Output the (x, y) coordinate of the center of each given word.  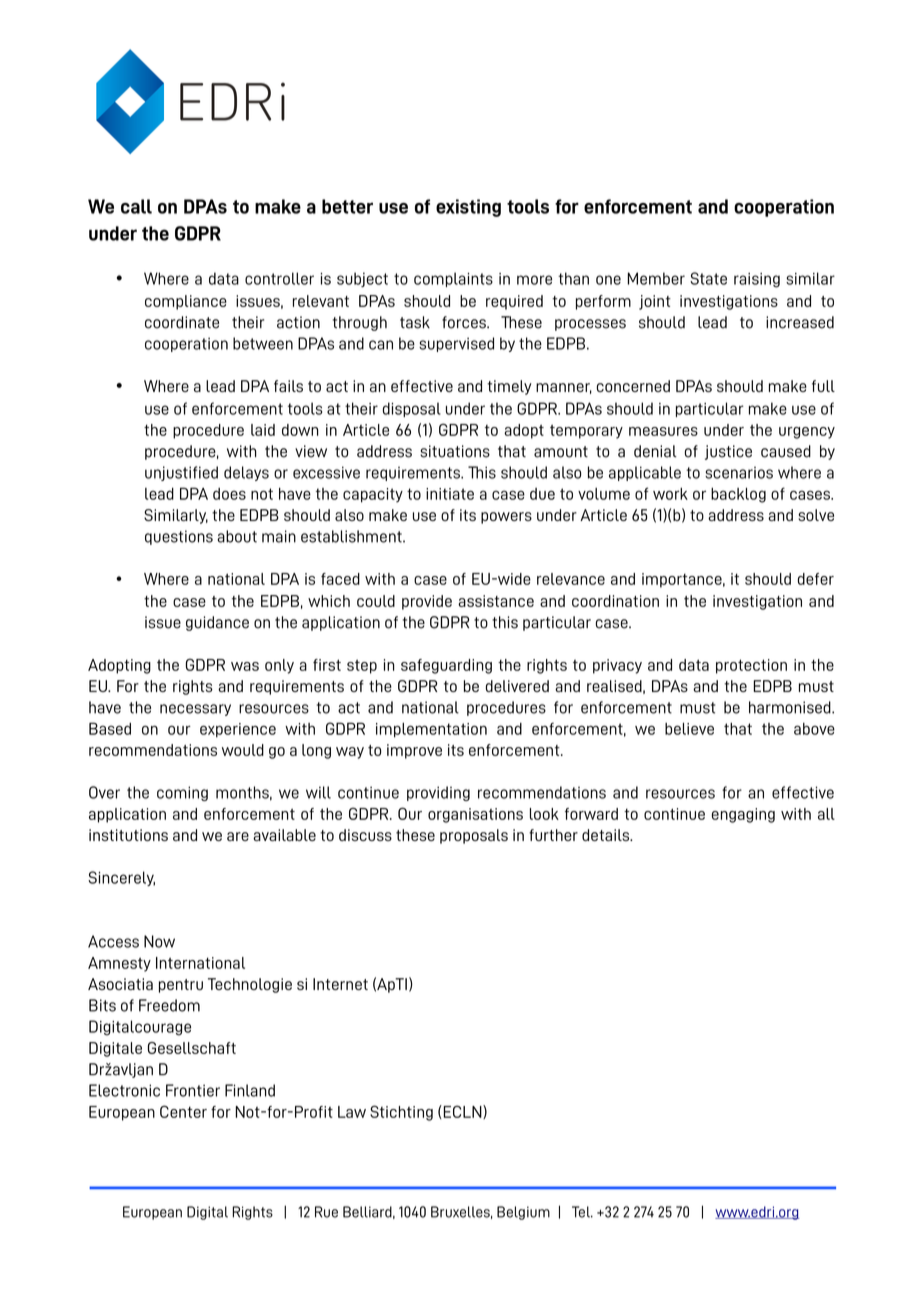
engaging (743, 815)
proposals (474, 836)
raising (757, 280)
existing (468, 208)
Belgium (523, 1213)
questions (179, 537)
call (136, 206)
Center (183, 1111)
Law (352, 1112)
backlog (738, 495)
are (238, 836)
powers (506, 518)
